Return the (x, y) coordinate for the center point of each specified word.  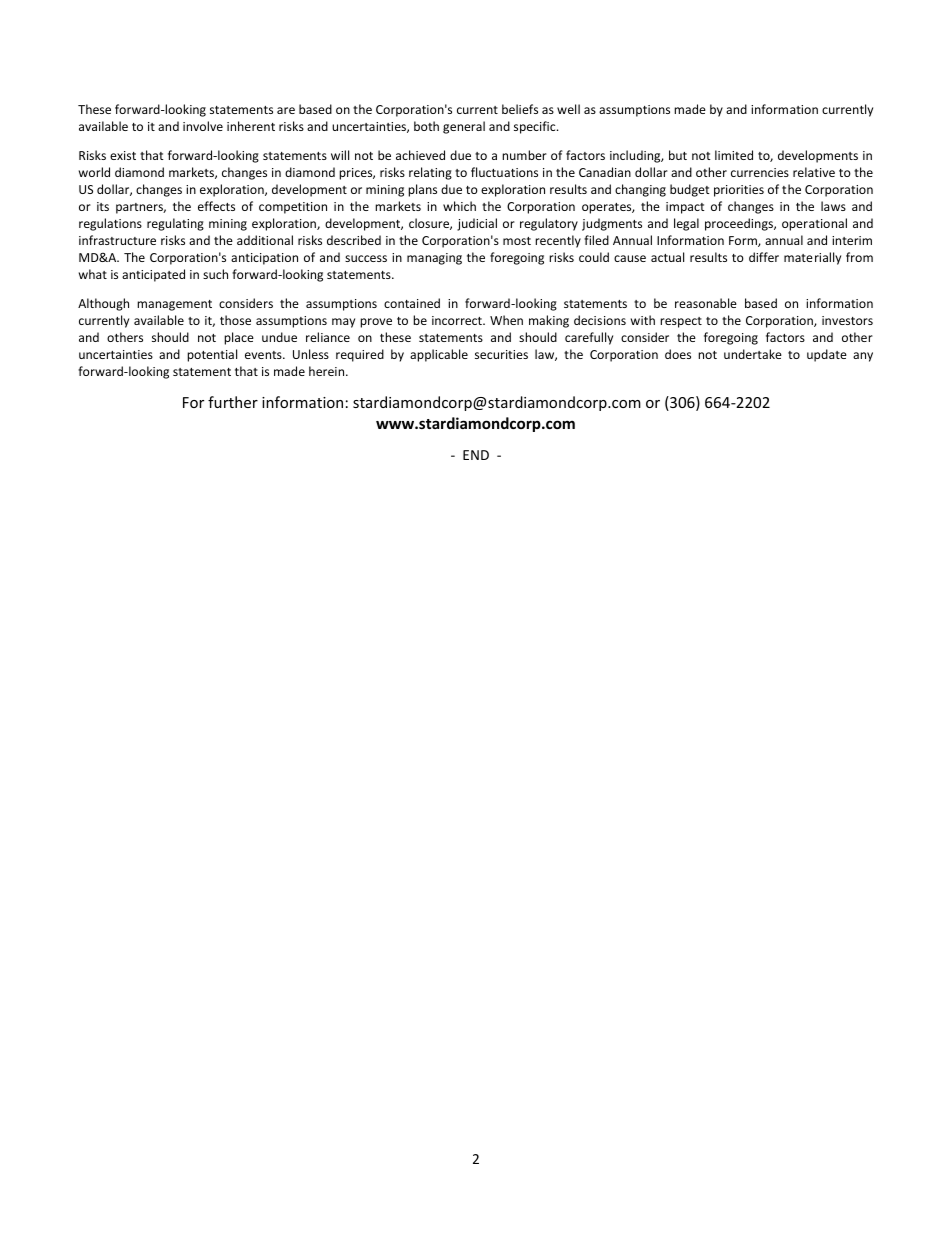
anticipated (153, 275)
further (233, 402)
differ (764, 257)
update (827, 355)
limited (734, 155)
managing (434, 259)
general (464, 127)
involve (203, 126)
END (476, 455)
